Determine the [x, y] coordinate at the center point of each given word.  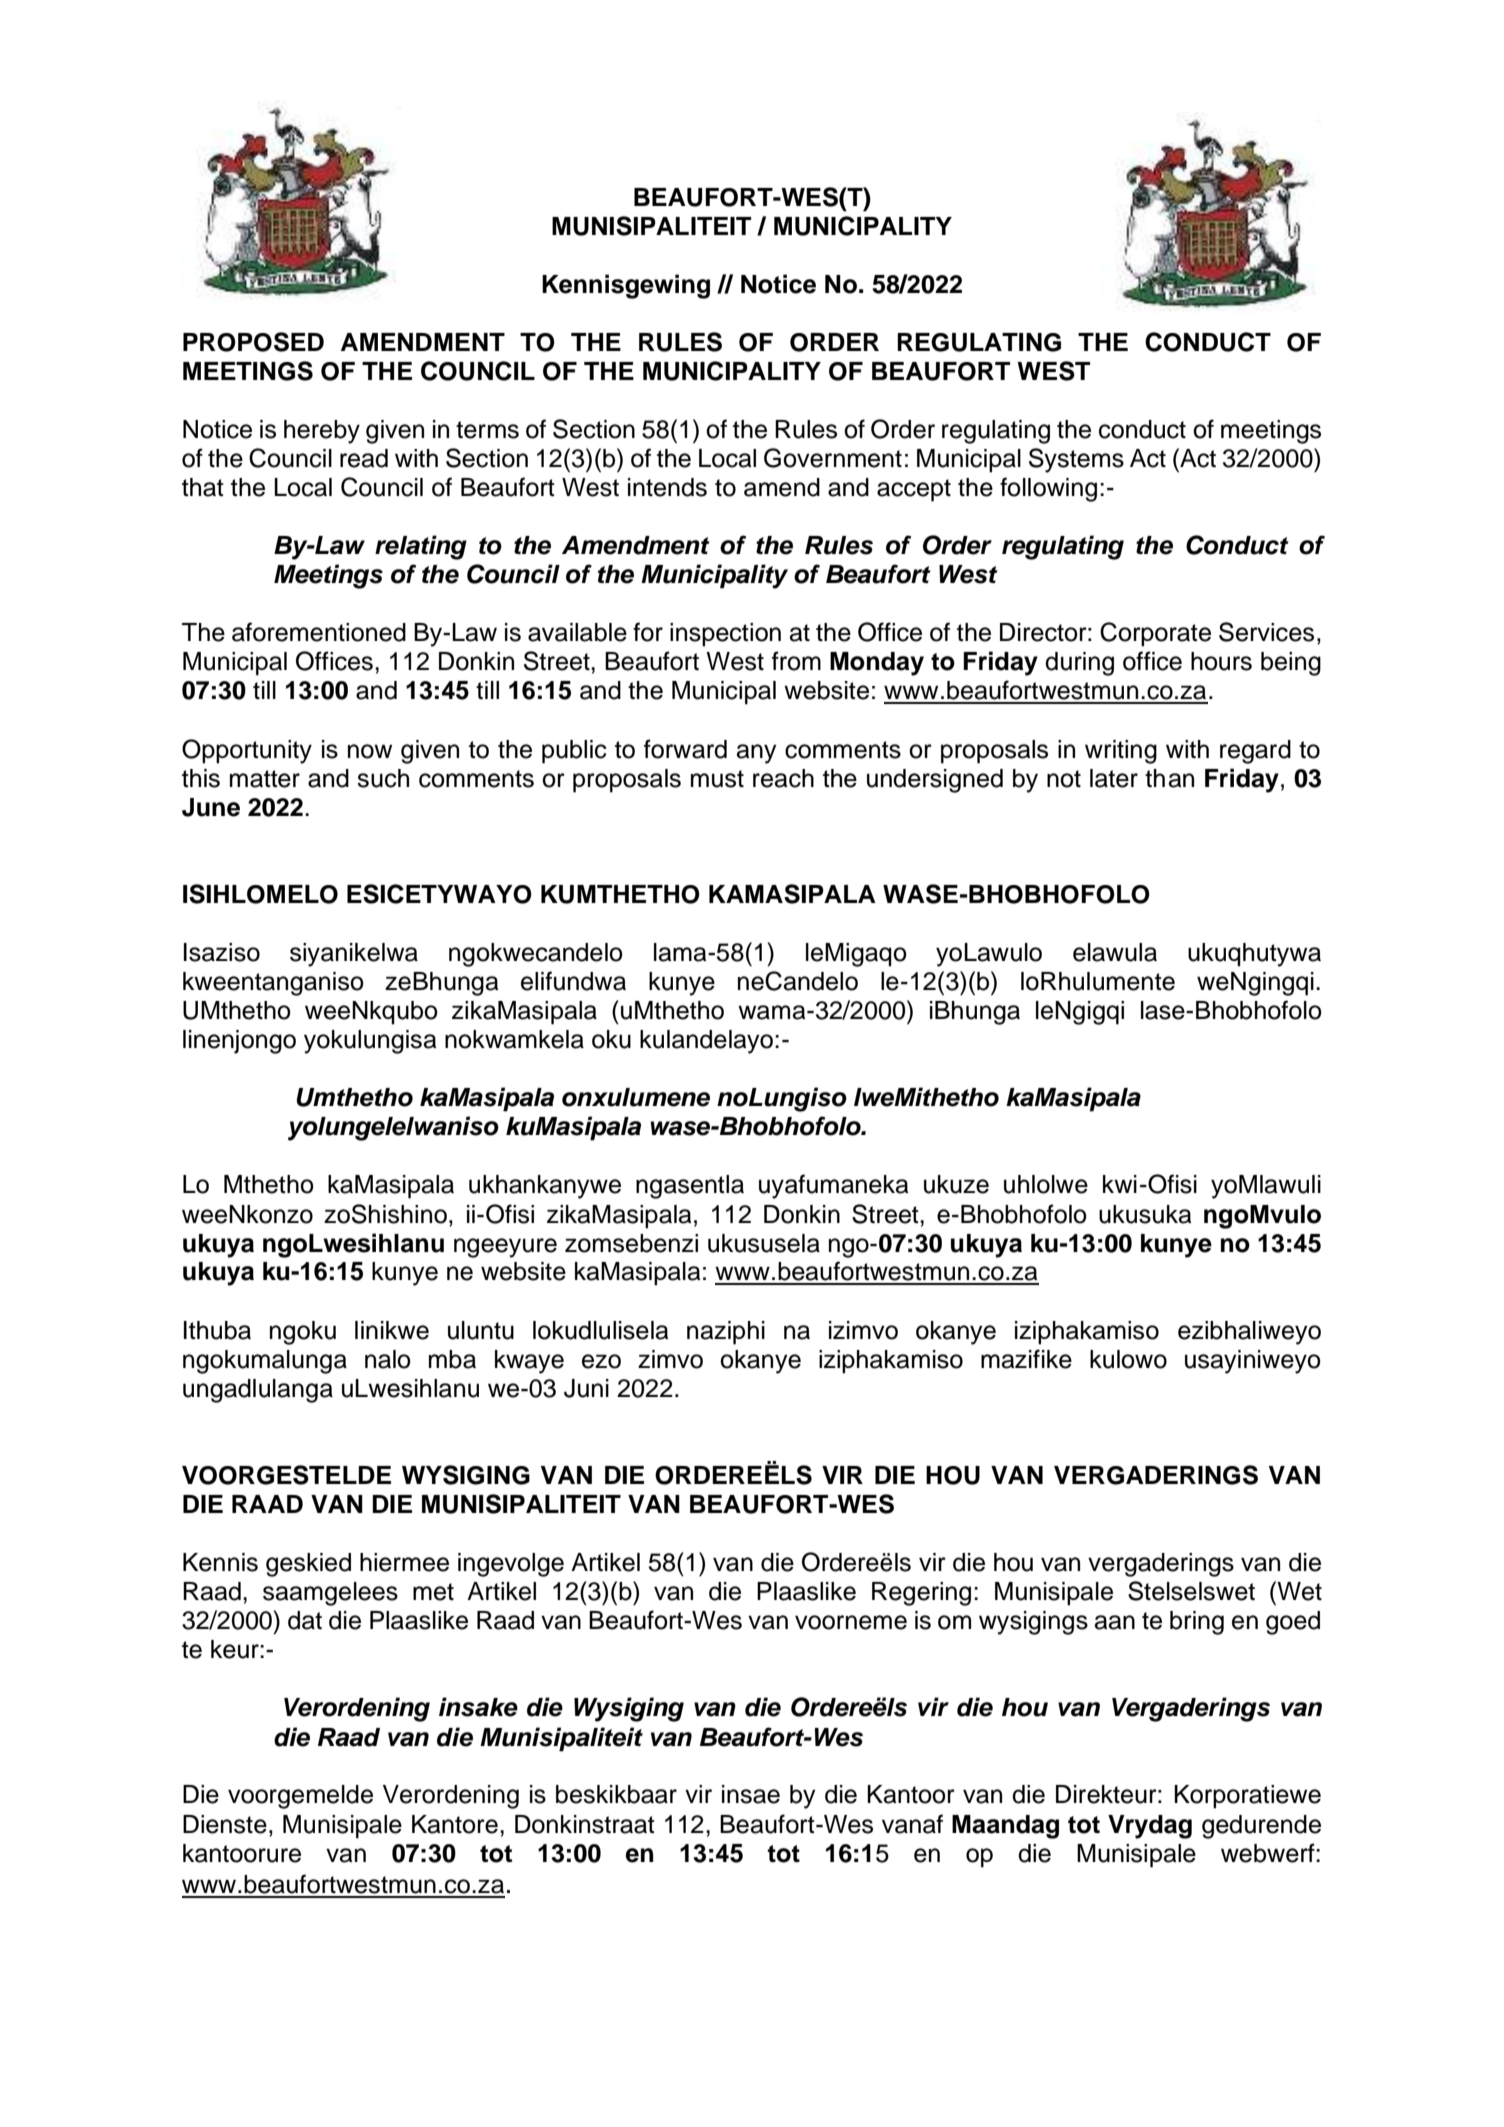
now [370, 751]
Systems [1076, 460]
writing [1121, 752]
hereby [322, 432]
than [1169, 778]
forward [685, 749]
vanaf [912, 1824]
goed [1293, 1623]
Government [833, 458]
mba [452, 1359]
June [211, 807]
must [717, 779]
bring [1197, 1623]
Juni [586, 1388]
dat [305, 1620]
